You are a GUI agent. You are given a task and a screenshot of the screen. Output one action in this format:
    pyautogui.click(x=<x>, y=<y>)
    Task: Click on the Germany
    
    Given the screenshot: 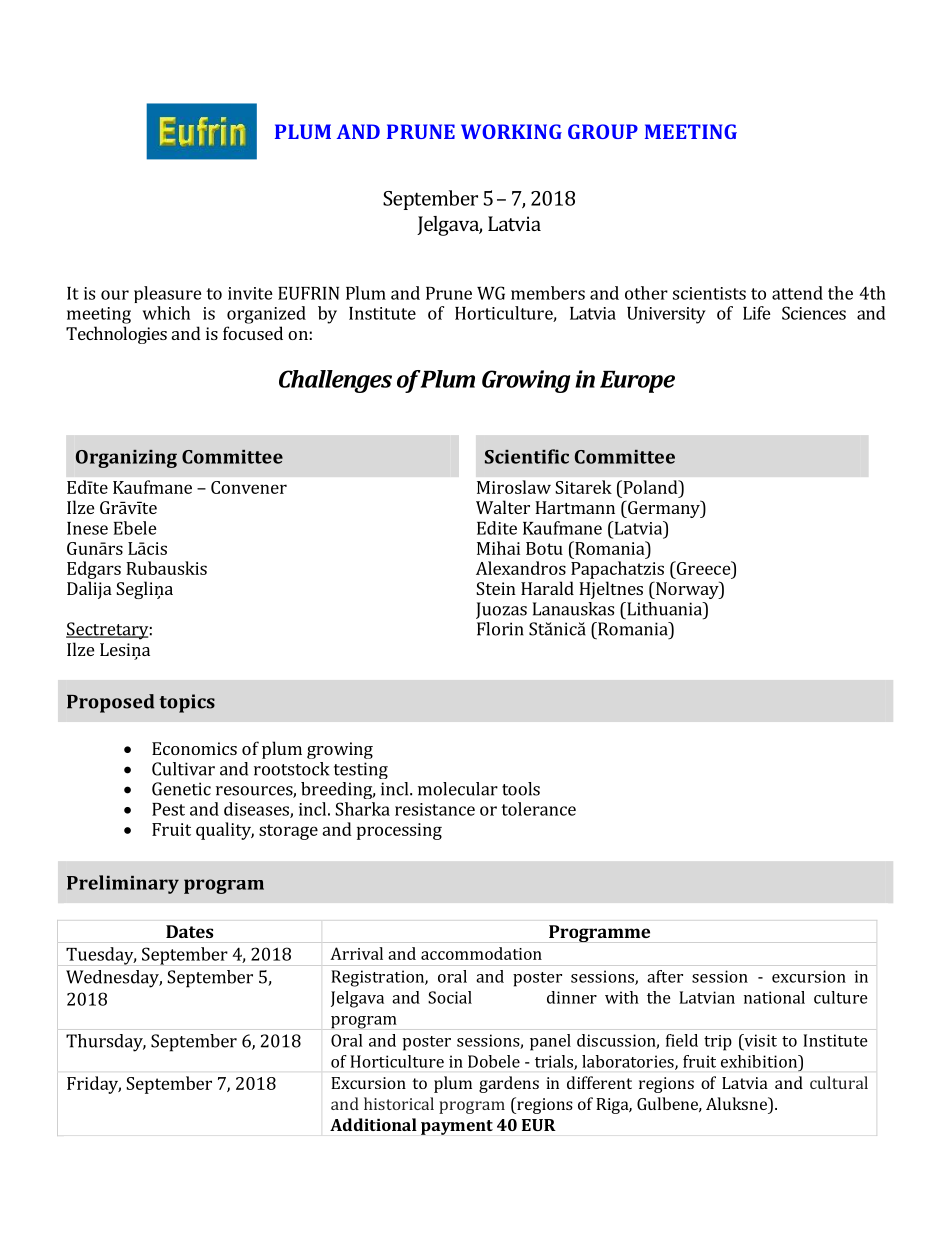 What is the action you would take?
    pyautogui.click(x=664, y=509)
